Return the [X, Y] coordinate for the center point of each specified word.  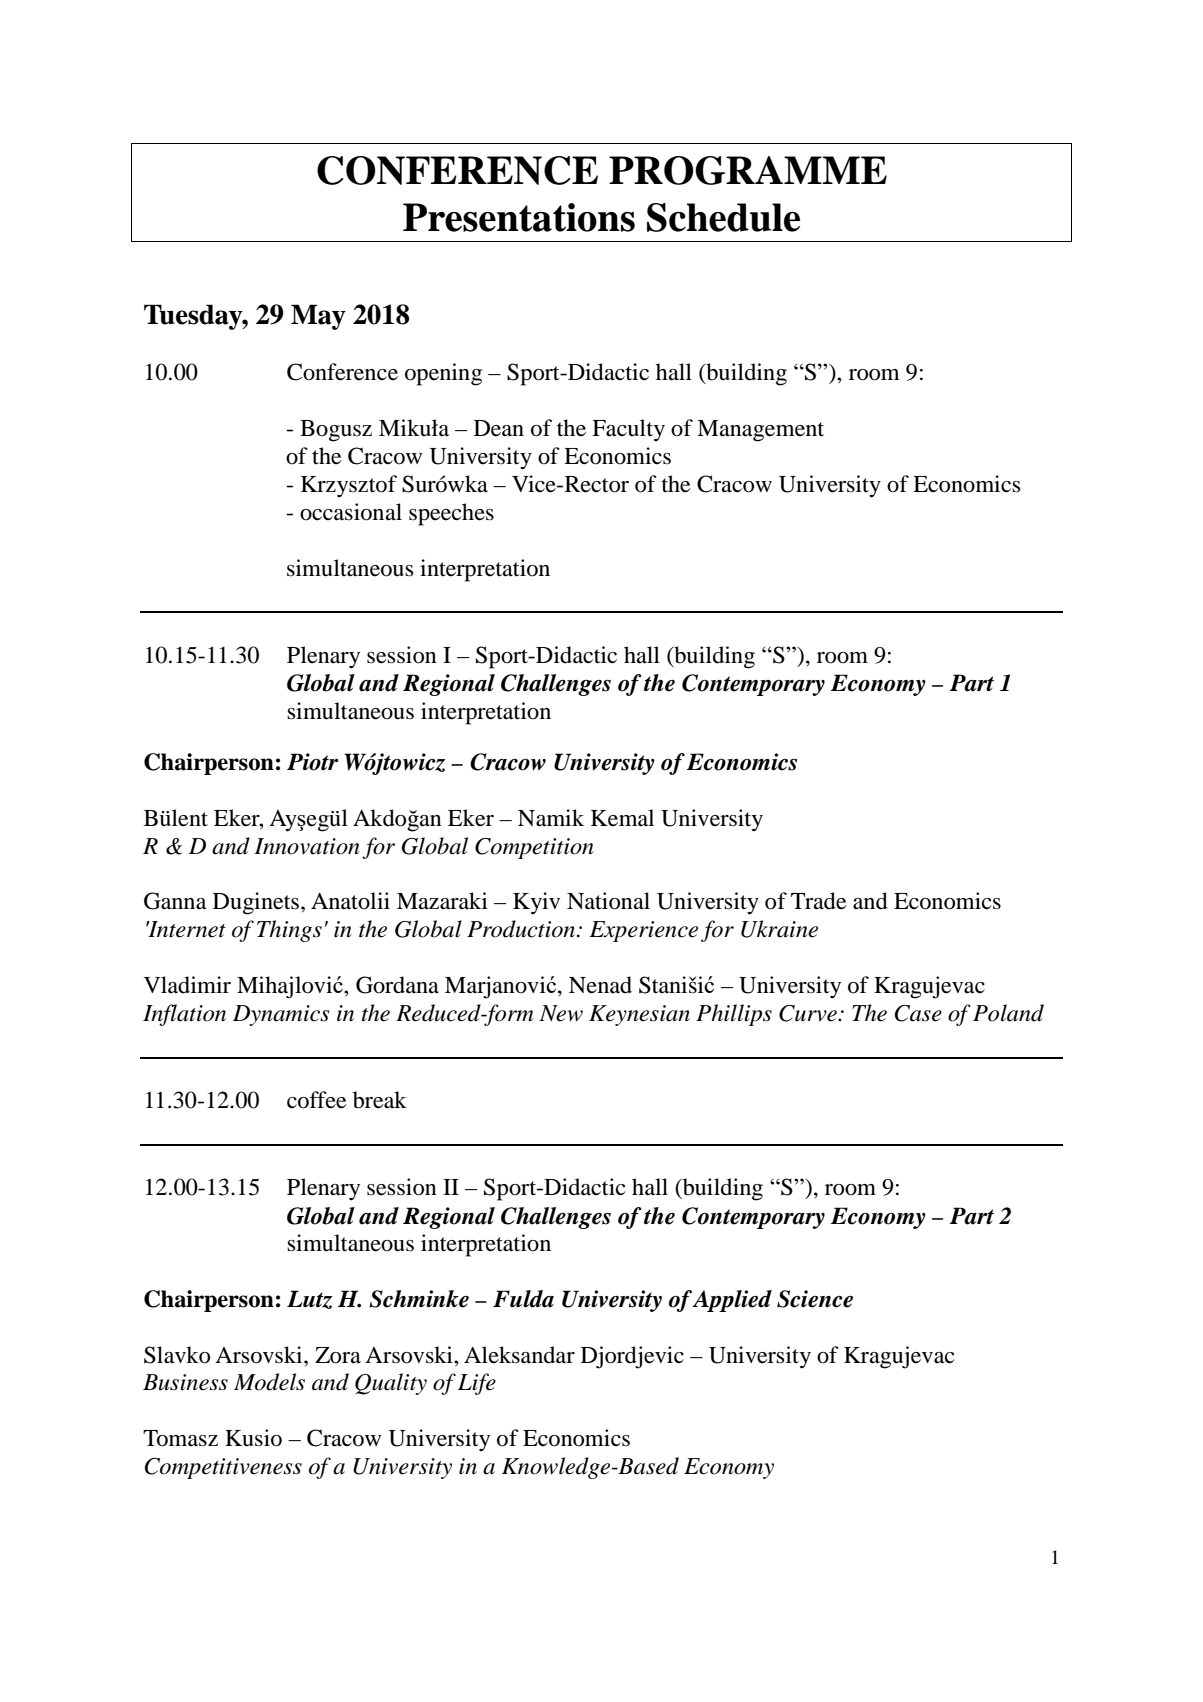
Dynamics [281, 1015]
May [318, 317]
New [561, 1013]
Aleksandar [519, 1355]
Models [269, 1382]
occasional [351, 512]
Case [918, 1013]
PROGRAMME [748, 170]
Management [760, 431]
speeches [451, 514]
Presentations [519, 217]
